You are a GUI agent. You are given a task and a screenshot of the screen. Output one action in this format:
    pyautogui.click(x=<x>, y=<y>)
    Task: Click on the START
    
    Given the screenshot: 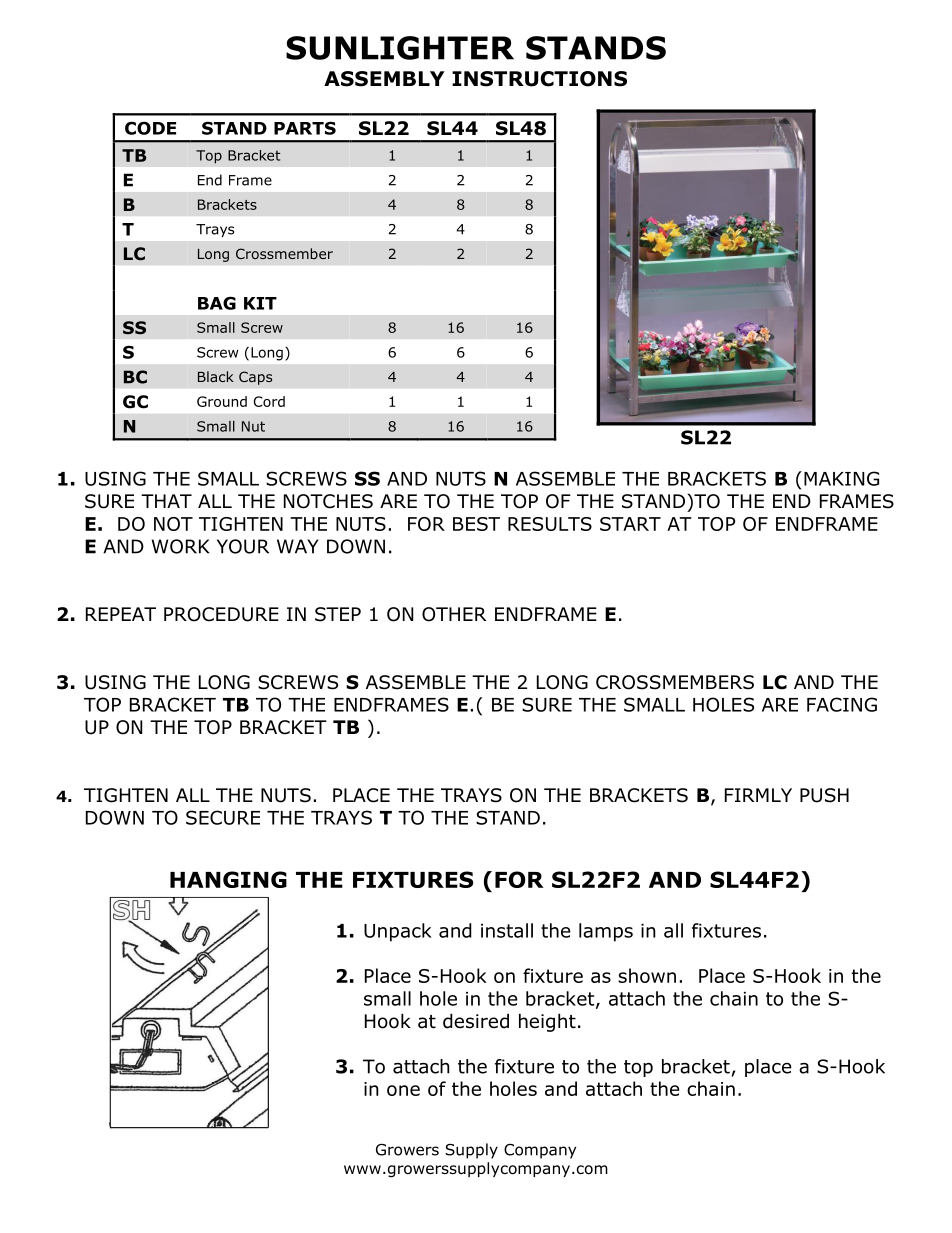 What is the action you would take?
    pyautogui.click(x=630, y=524)
